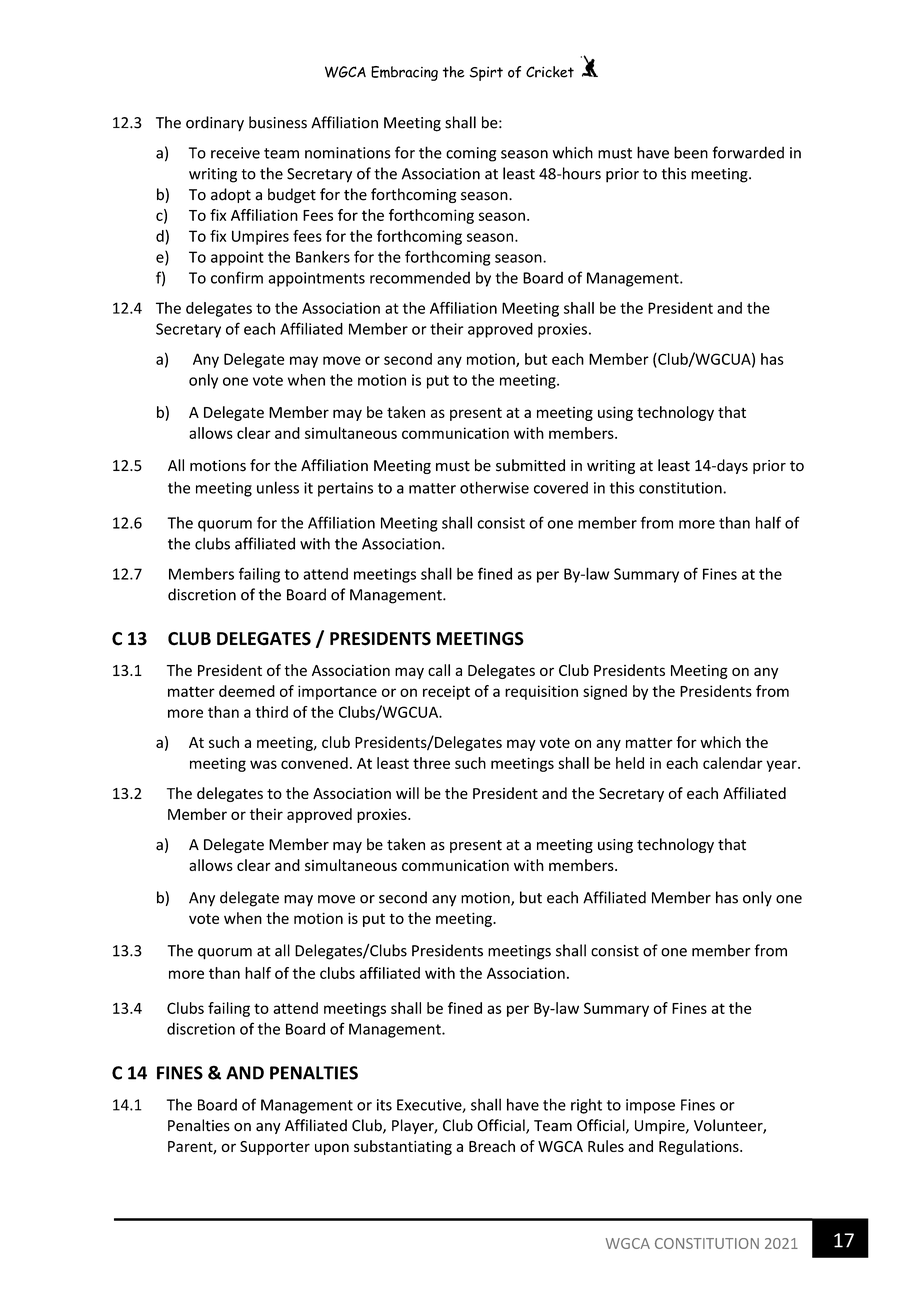 This page has width=924, height=1308. Describe the element at coordinates (247, 691) in the page. I see `deemed` at that location.
